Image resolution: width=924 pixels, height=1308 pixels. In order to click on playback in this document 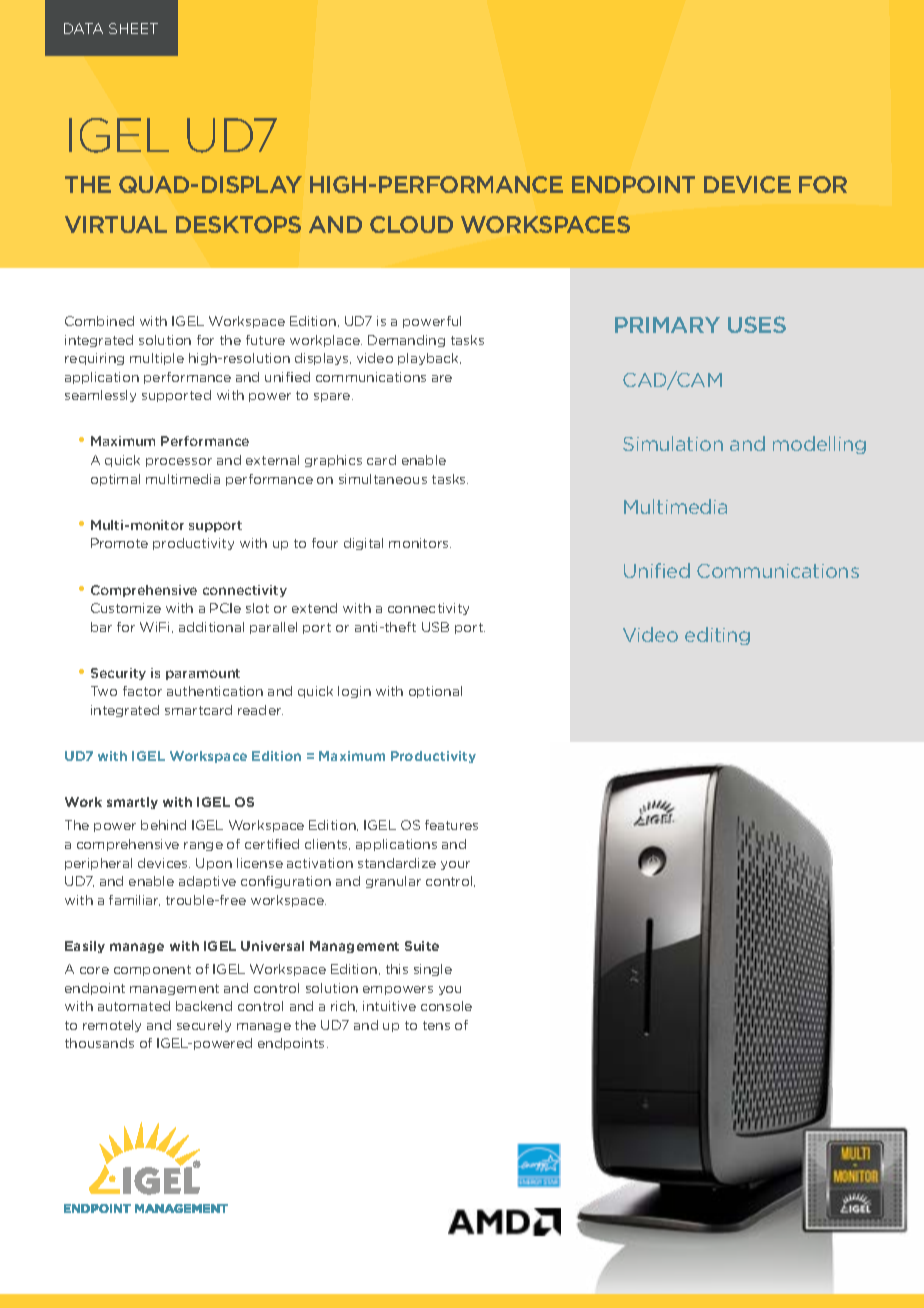, I will do `click(429, 359)`.
